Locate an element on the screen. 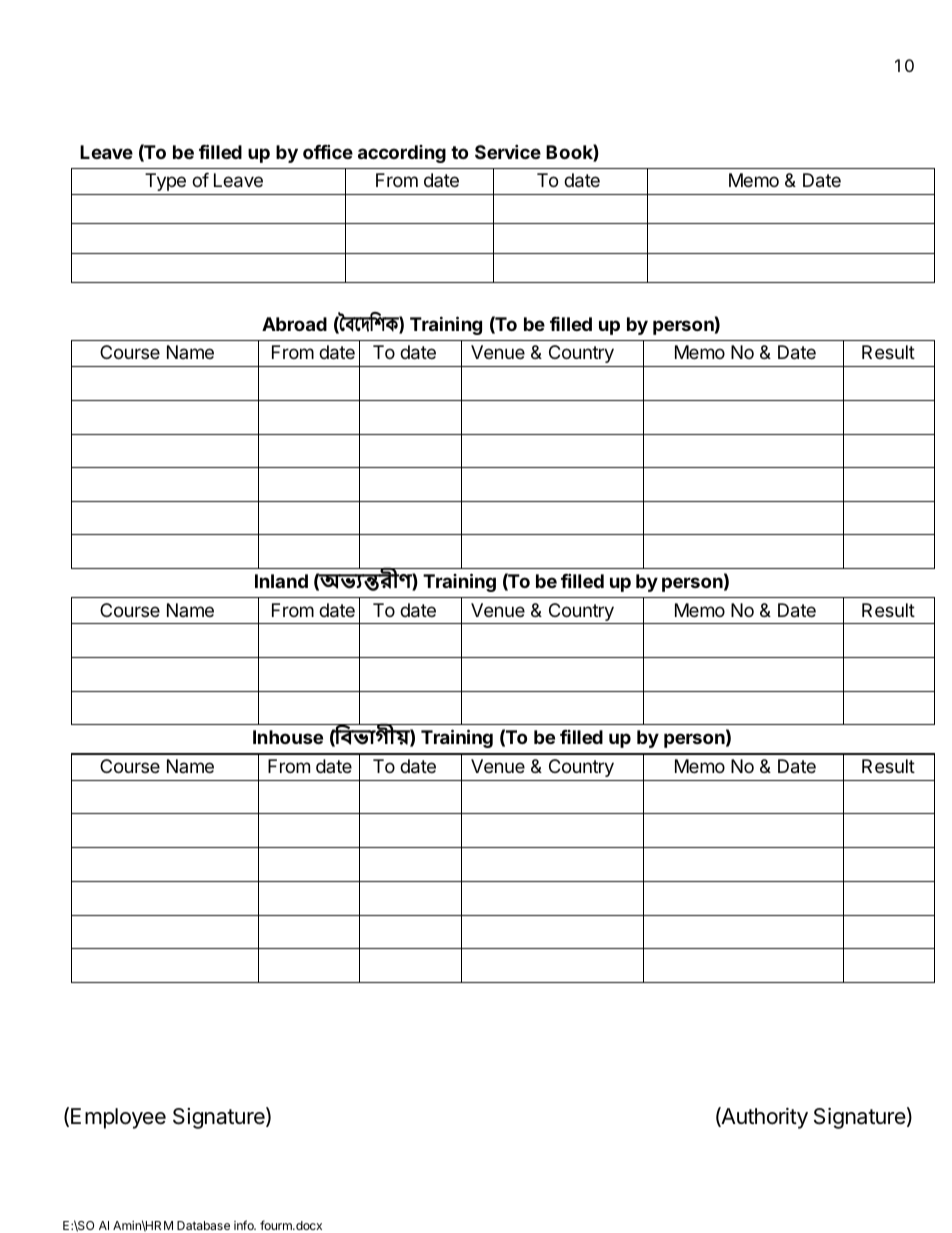 The width and height of the screenshot is (952, 1233). info is located at coordinates (245, 1225).
